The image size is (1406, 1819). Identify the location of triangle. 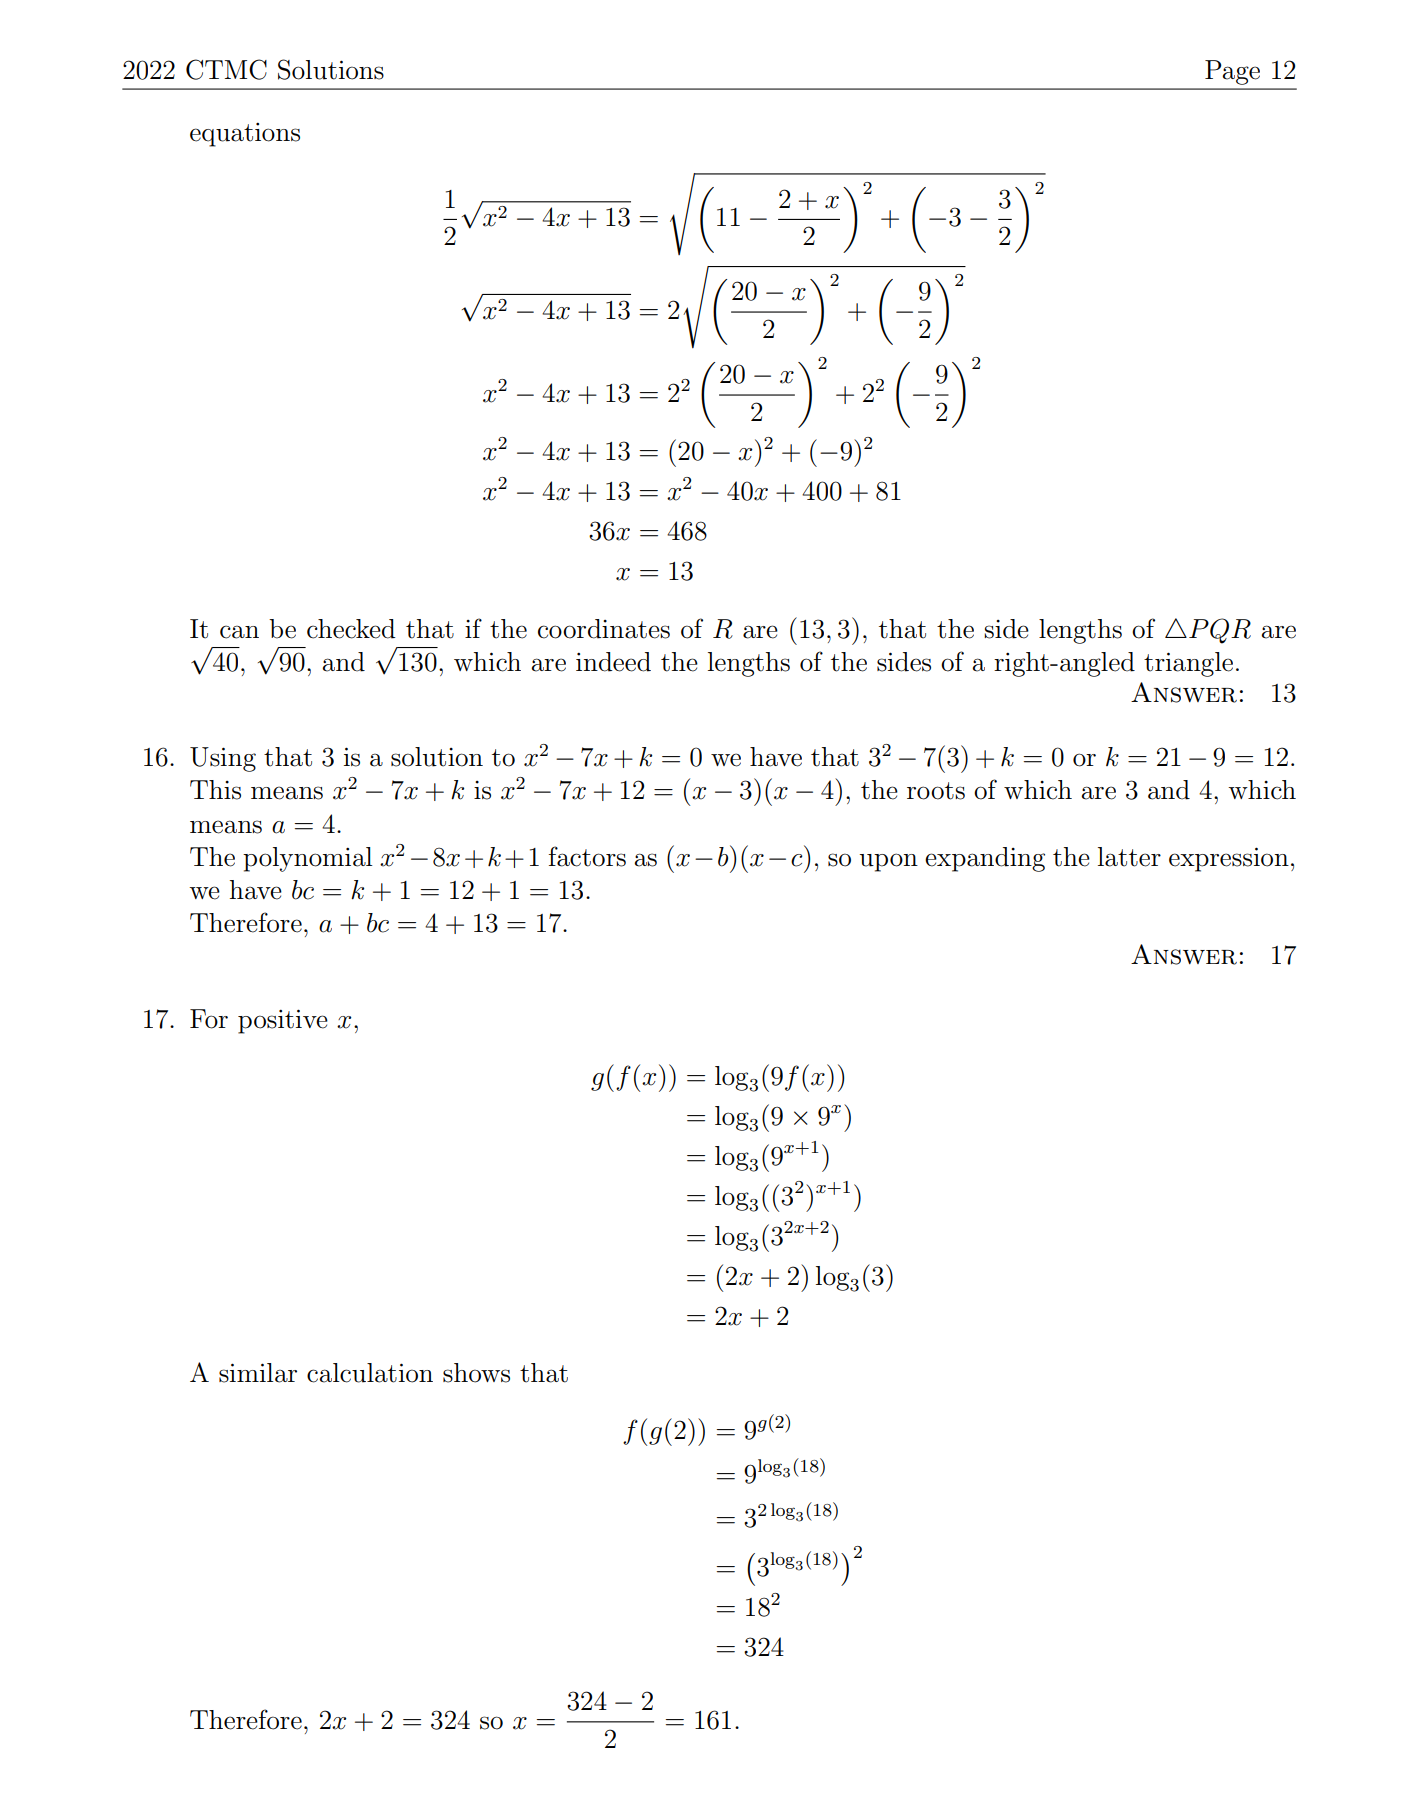
(1188, 664).
